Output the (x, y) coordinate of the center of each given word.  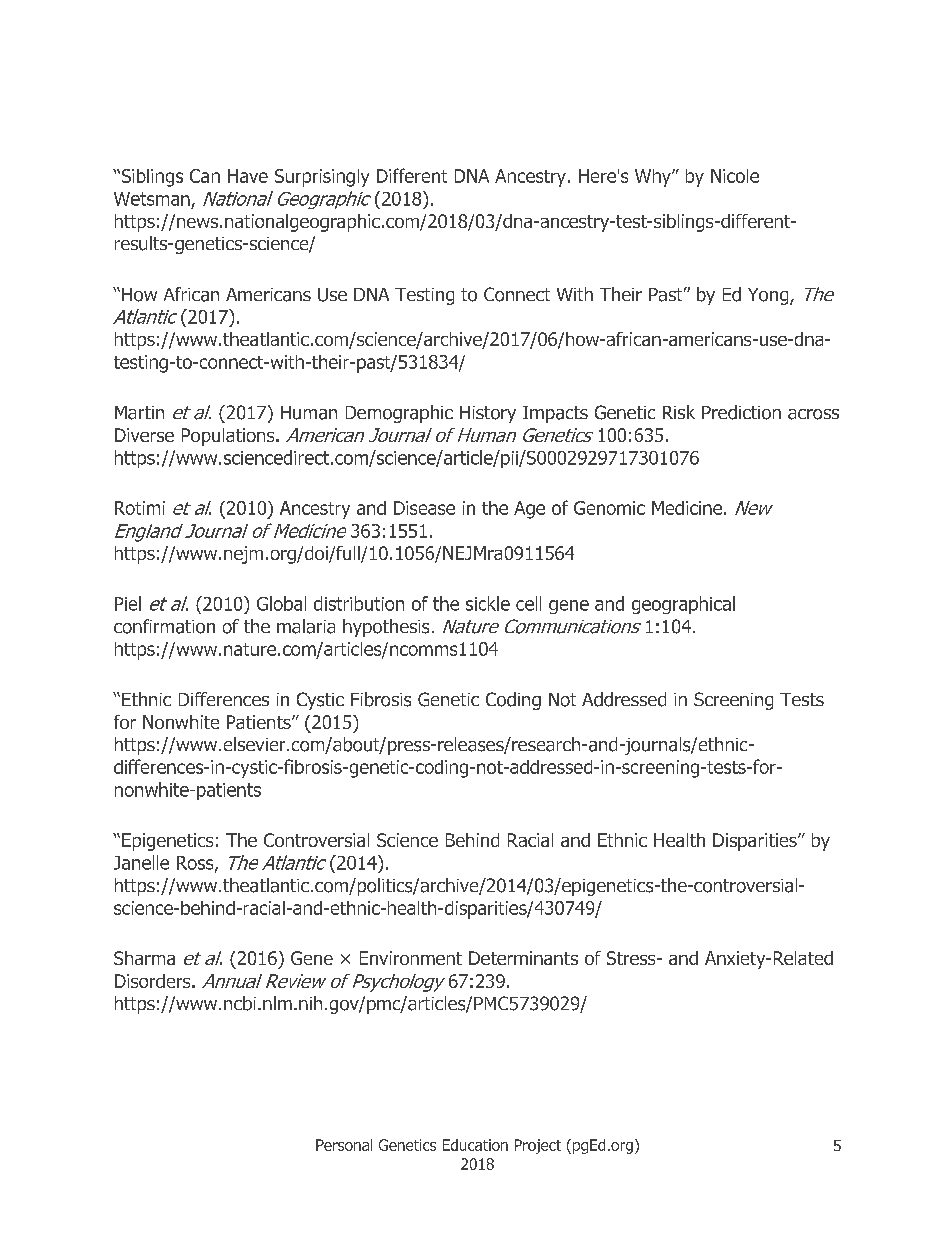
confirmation (164, 626)
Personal (344, 1145)
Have (248, 176)
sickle (488, 603)
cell (528, 603)
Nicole (735, 176)
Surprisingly (322, 178)
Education (475, 1145)
